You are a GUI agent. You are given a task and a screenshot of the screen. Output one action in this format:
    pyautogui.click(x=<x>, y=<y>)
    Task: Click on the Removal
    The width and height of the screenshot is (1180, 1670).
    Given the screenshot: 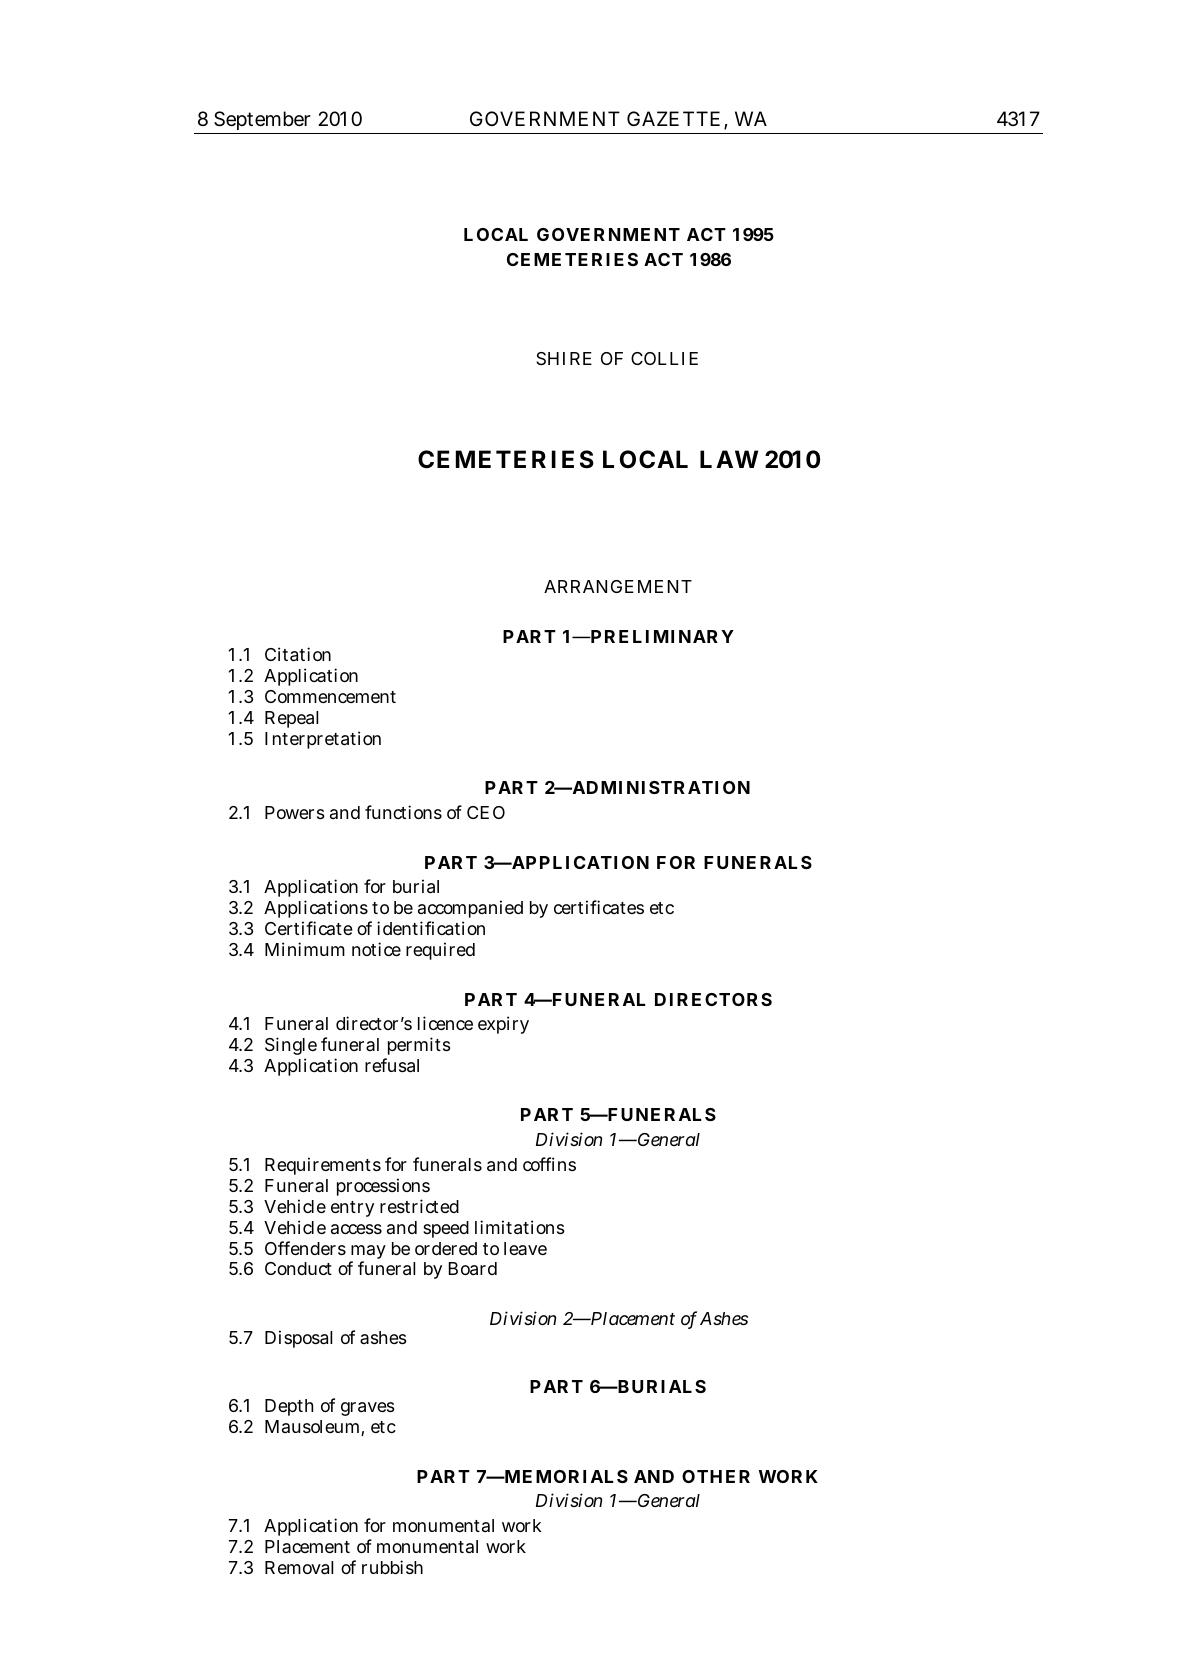 What is the action you would take?
    pyautogui.click(x=299, y=1568)
